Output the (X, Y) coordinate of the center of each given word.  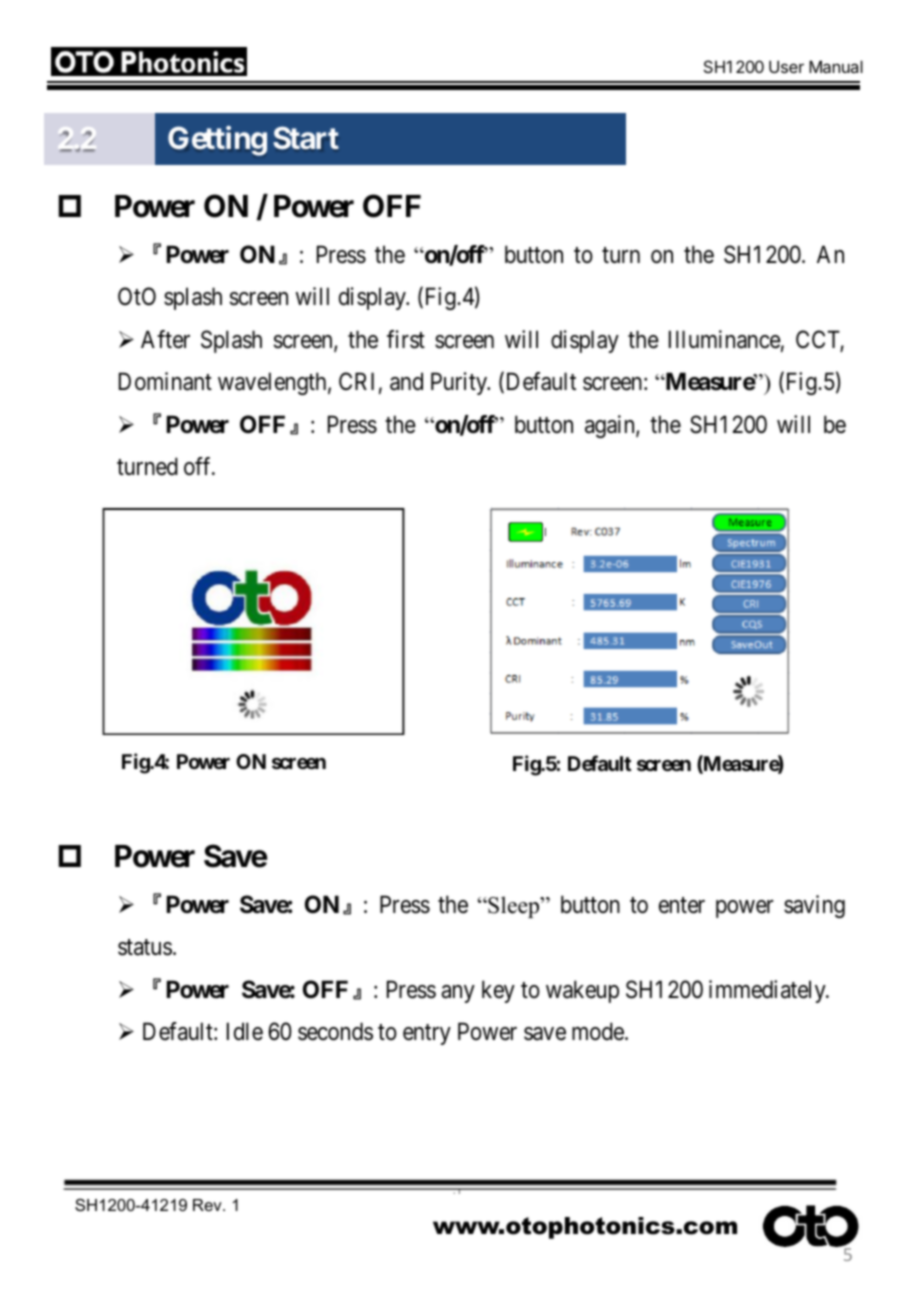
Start (306, 138)
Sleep (514, 907)
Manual (836, 66)
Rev (208, 1205)
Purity (460, 383)
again (611, 426)
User (786, 66)
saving (814, 906)
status (145, 947)
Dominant (165, 381)
